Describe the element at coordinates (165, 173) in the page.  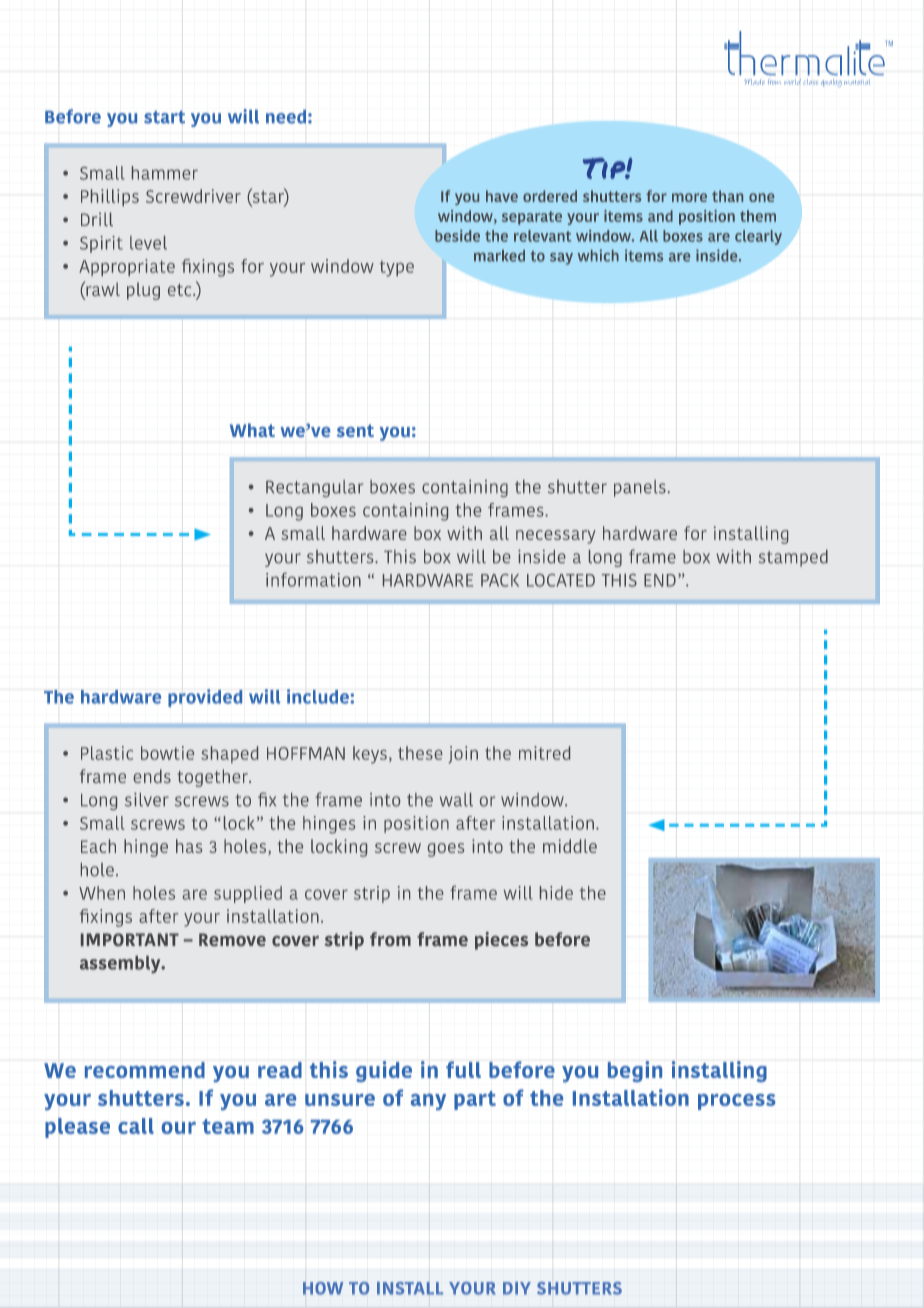
I see `hammer` at that location.
